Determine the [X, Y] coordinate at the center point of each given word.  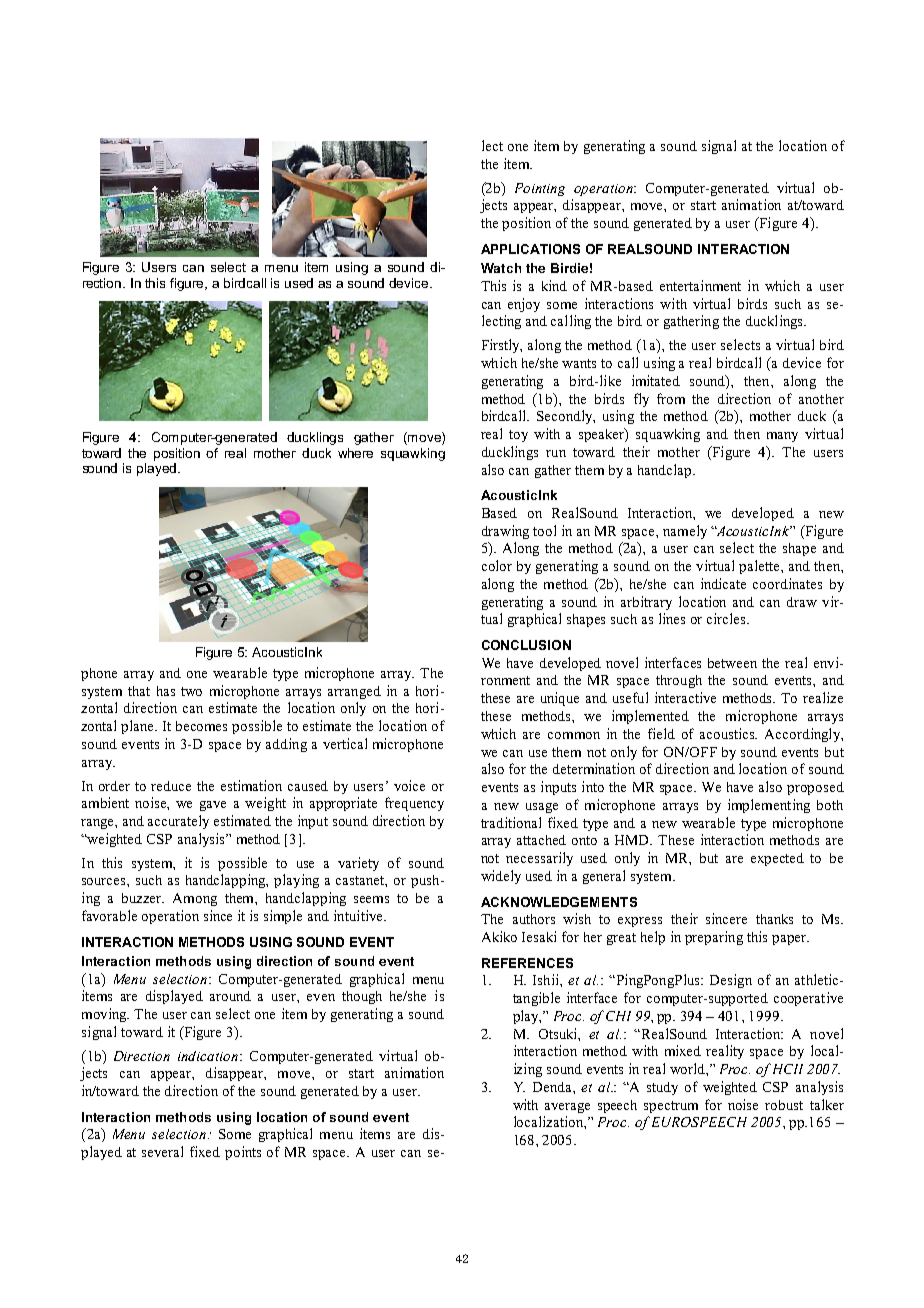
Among [195, 899]
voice [409, 785]
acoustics [728, 733]
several [162, 1151]
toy [518, 436]
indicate [723, 583]
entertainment [700, 285]
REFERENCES [527, 963]
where [355, 453]
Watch [501, 268]
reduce [171, 786]
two [191, 691]
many [782, 437]
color [497, 565]
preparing [714, 938]
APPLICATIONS [530, 249]
